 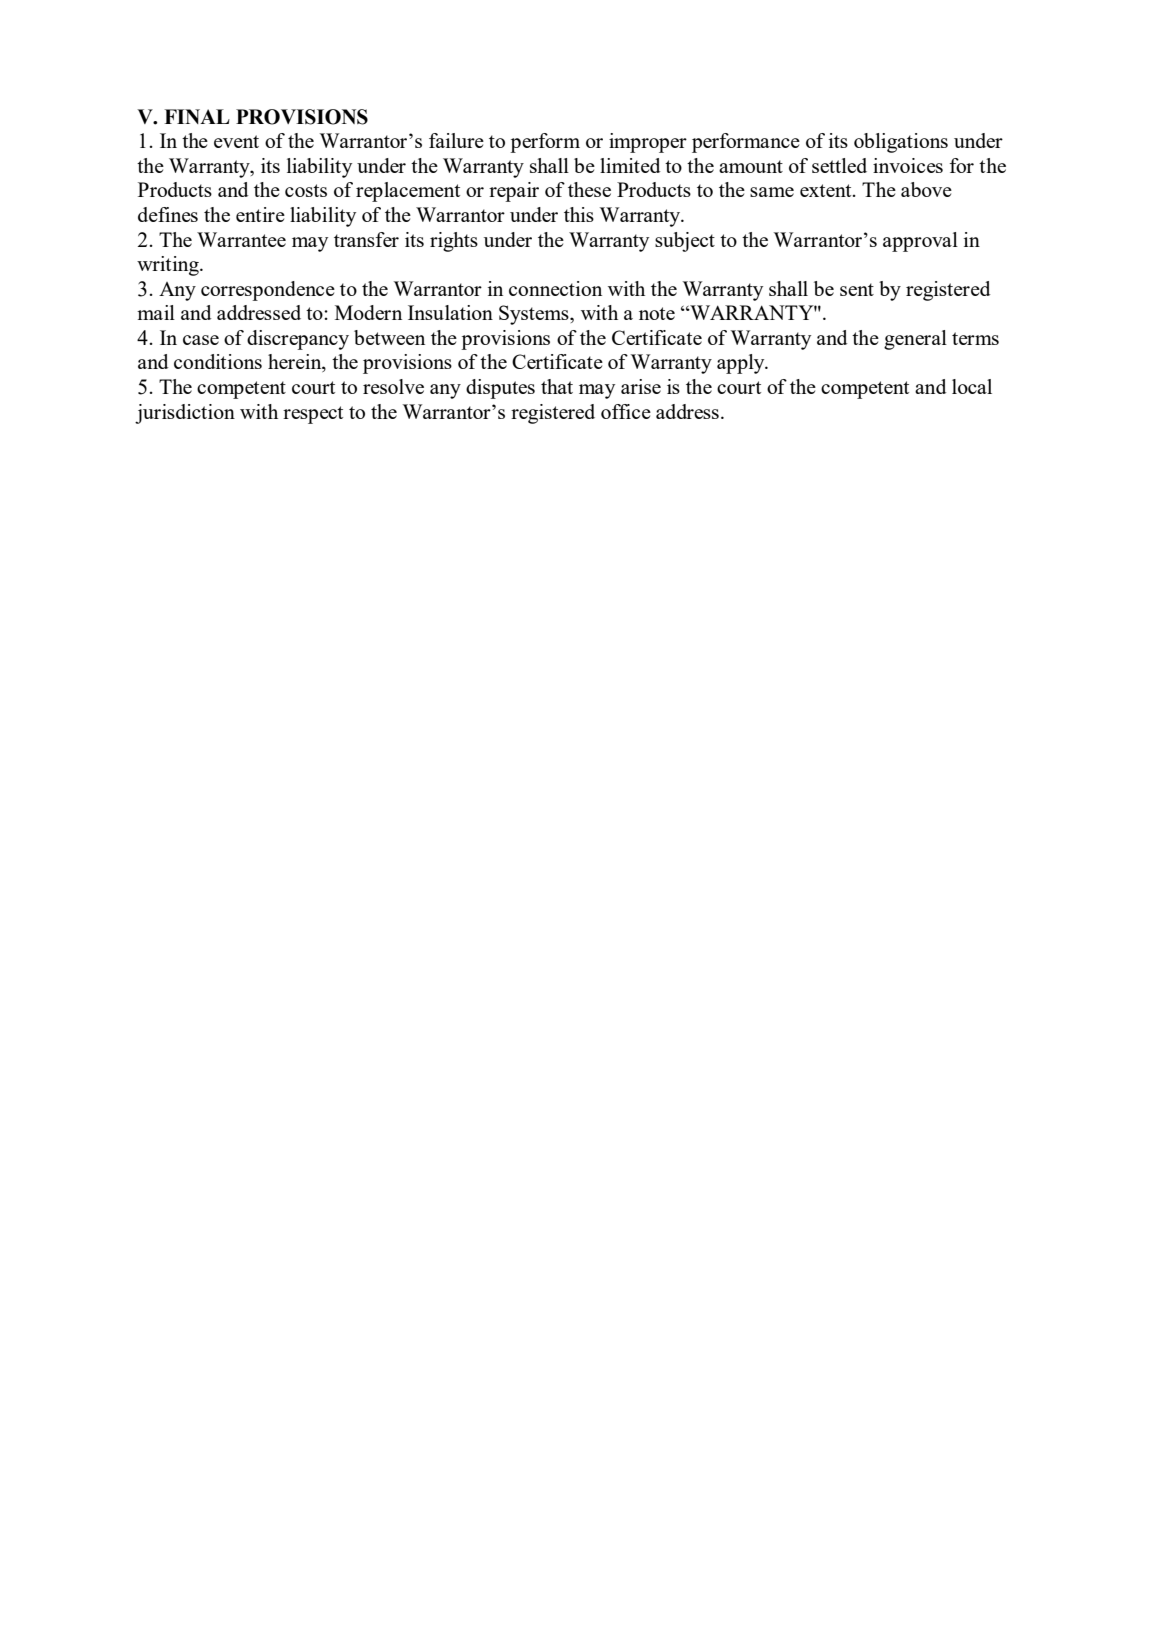 What do you see at coordinates (313, 415) in the screenshot?
I see `respect` at bounding box center [313, 415].
